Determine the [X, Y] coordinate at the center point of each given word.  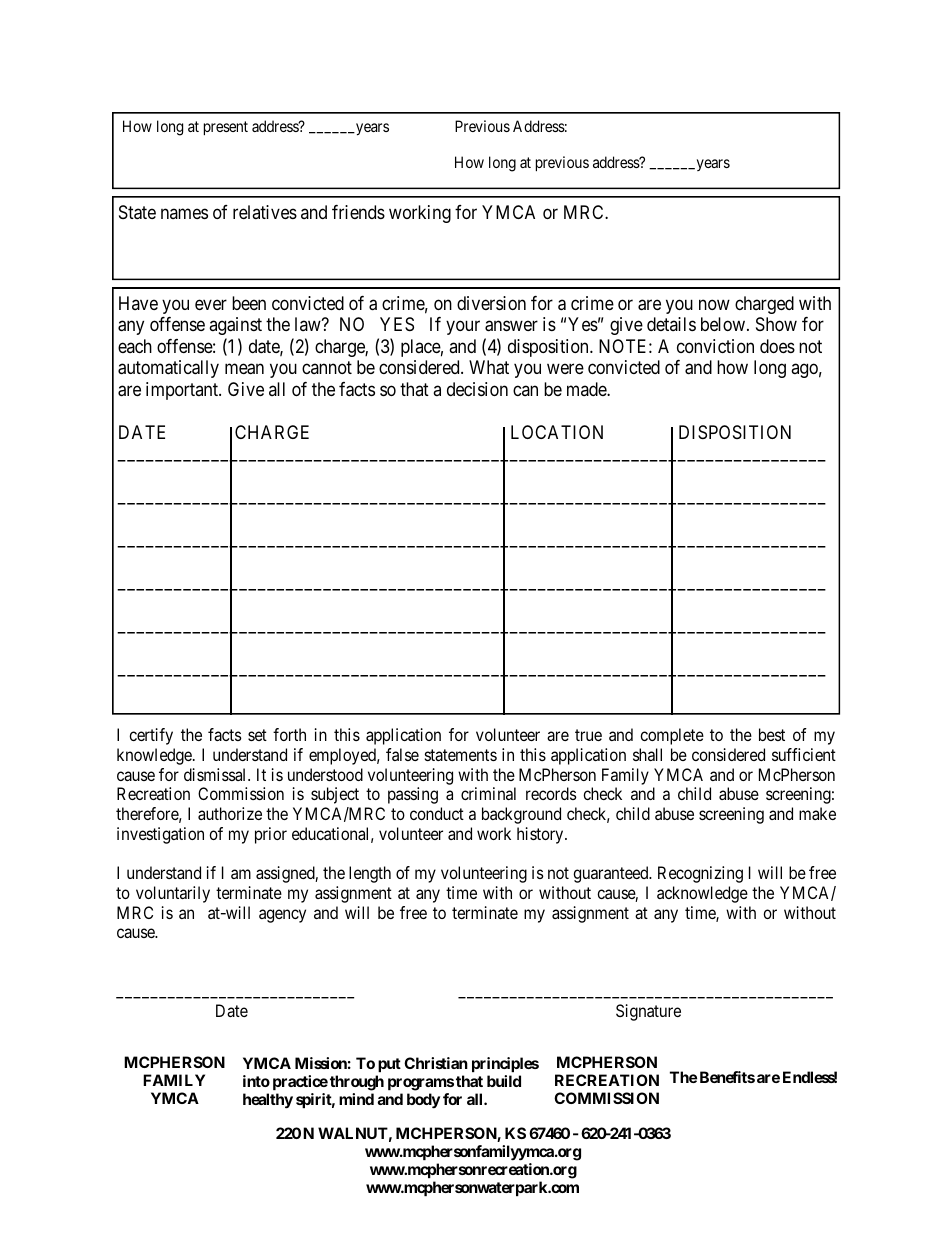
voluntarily [173, 894]
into [256, 1081]
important [183, 391]
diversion [491, 303]
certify [151, 736]
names [184, 213]
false [402, 754]
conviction [715, 346]
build [504, 1081]
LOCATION [557, 432]
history [541, 835]
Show [776, 324]
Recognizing [700, 874]
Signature [648, 1012]
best [772, 734]
